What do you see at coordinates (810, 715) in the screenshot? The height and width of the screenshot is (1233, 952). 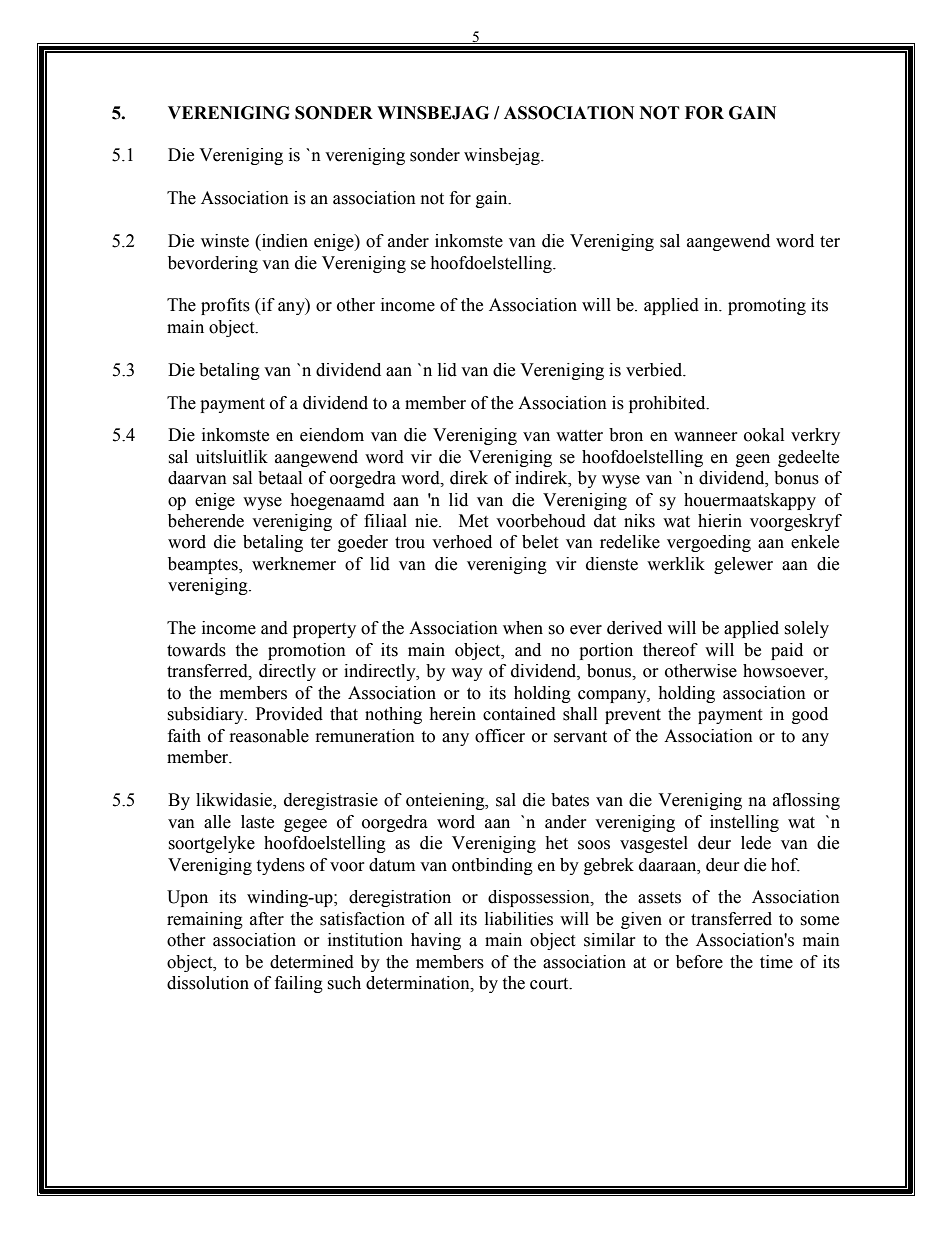 I see `good` at bounding box center [810, 715].
